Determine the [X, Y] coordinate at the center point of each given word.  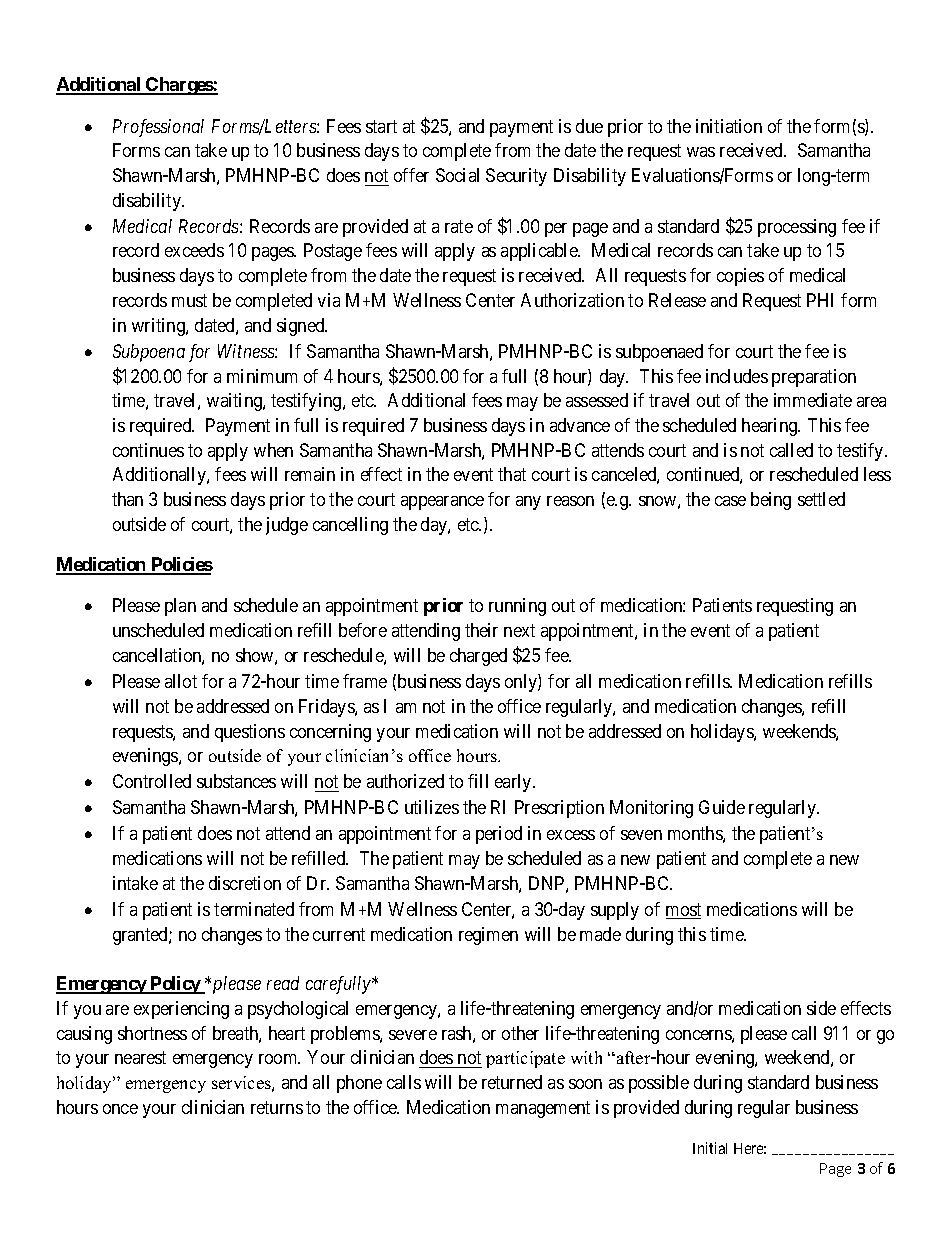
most [683, 911]
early [514, 783]
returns [277, 1107]
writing [159, 327]
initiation [729, 126]
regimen [488, 936]
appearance [442, 503]
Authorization [572, 300]
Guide [722, 807]
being [771, 501]
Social [457, 175]
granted [141, 936]
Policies [181, 565]
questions [250, 733]
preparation [814, 378]
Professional [158, 128]
